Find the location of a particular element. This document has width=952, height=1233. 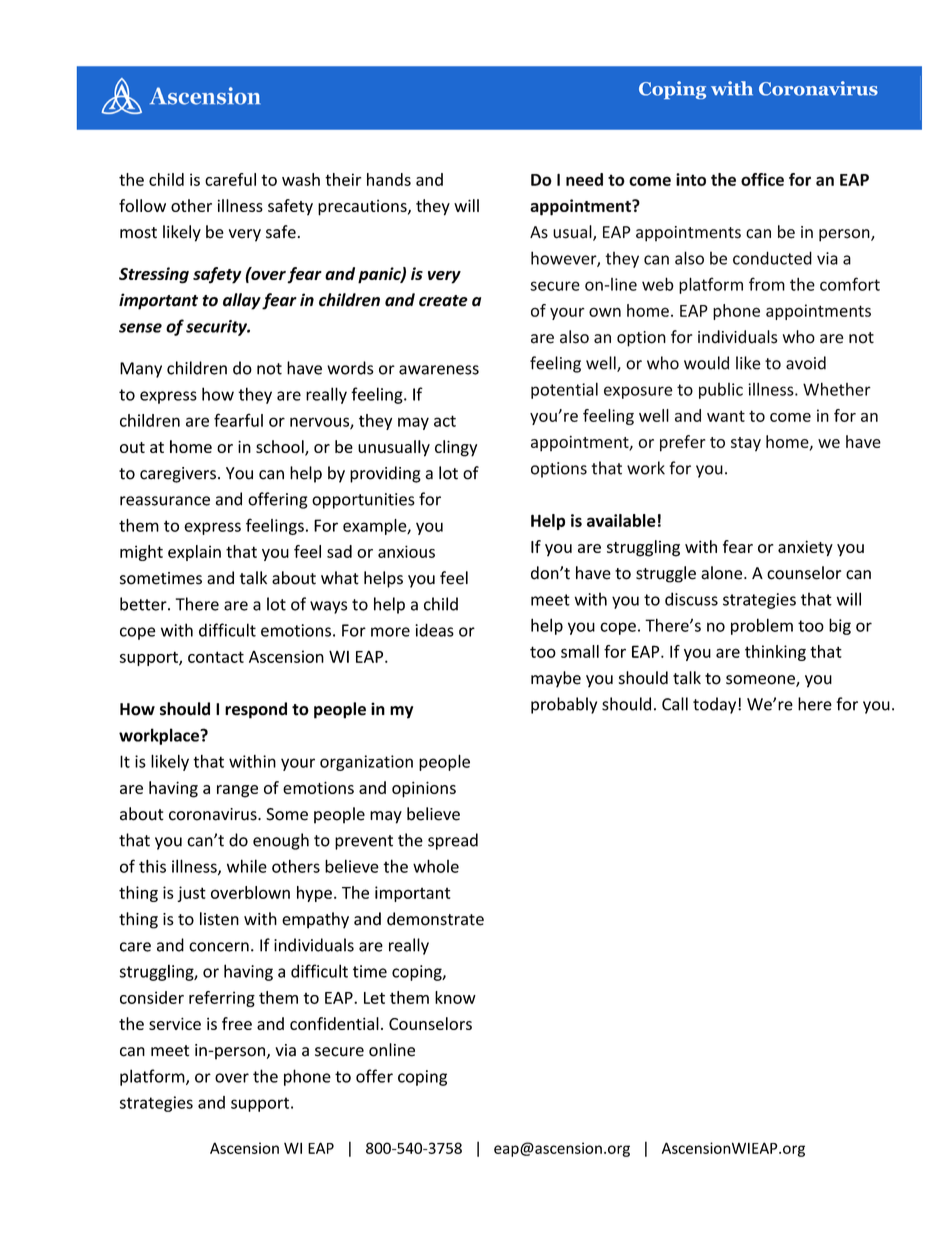

problem is located at coordinates (762, 626).
